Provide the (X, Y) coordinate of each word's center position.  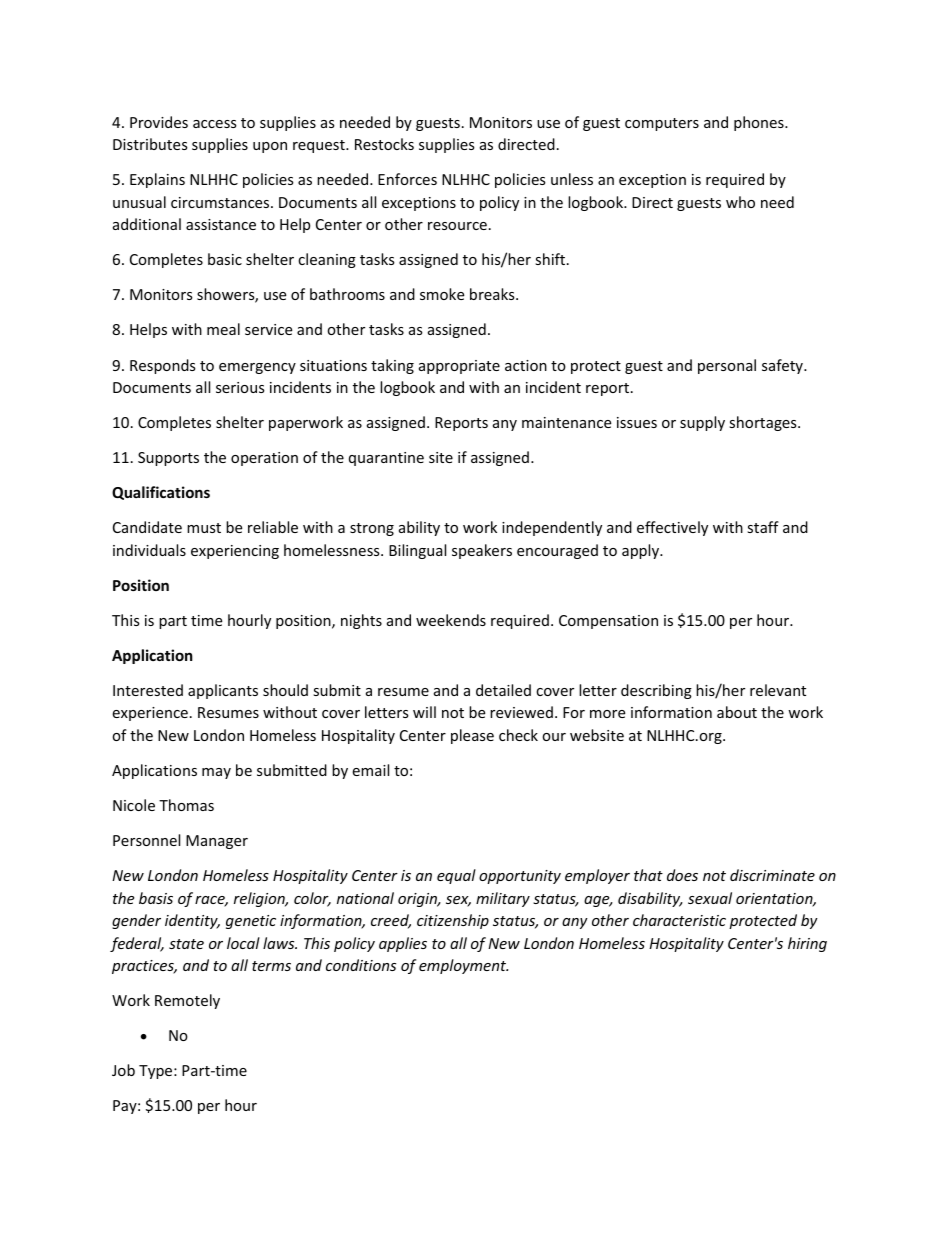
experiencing (235, 552)
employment (463, 966)
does (682, 875)
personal (727, 366)
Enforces (407, 179)
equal (456, 876)
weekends (451, 620)
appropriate (459, 367)
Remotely (187, 1001)
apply (642, 551)
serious (240, 387)
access (215, 124)
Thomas (186, 805)
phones (760, 123)
